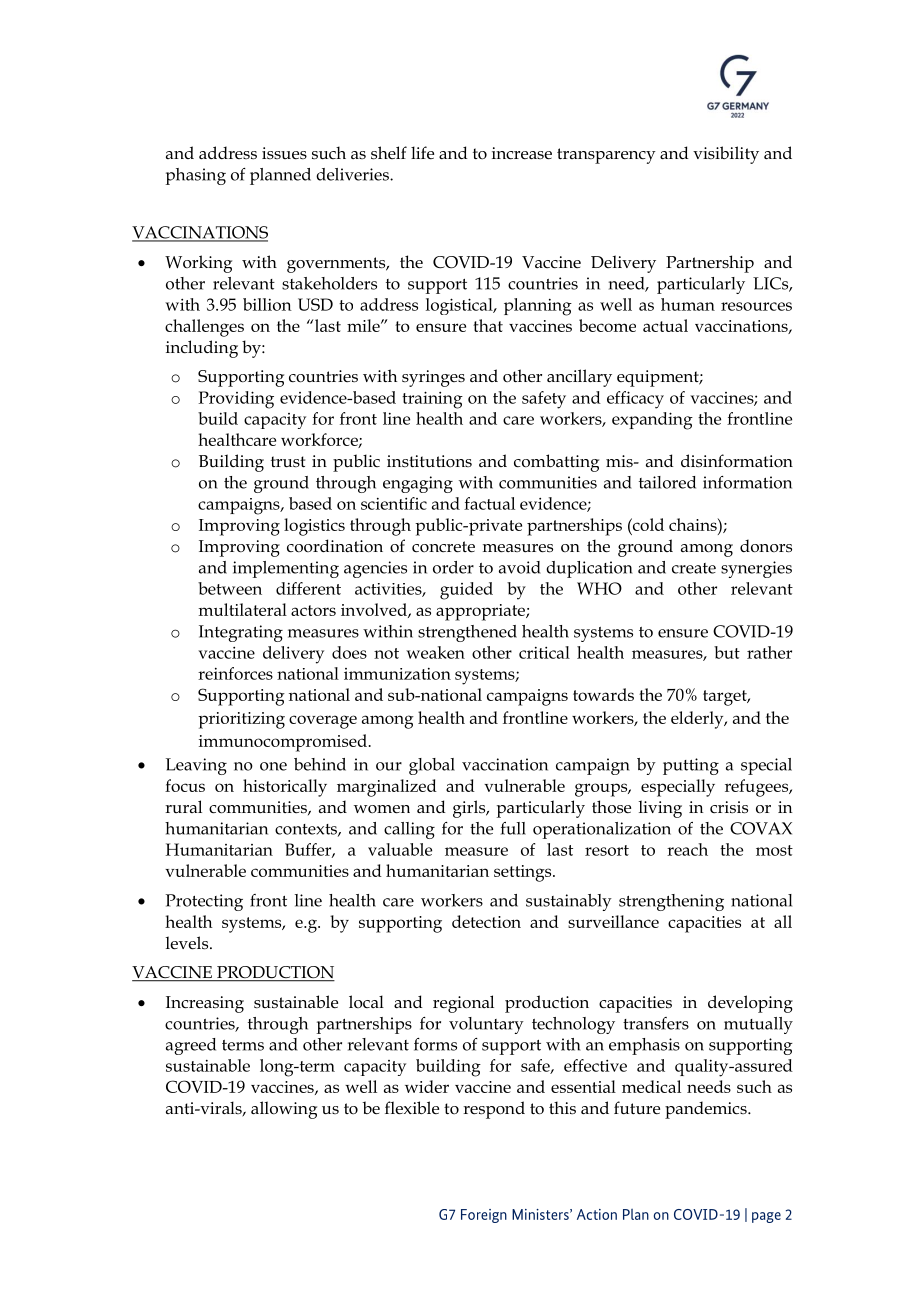 This screenshot has width=924, height=1309. What do you see at coordinates (513, 828) in the screenshot?
I see `full` at bounding box center [513, 828].
